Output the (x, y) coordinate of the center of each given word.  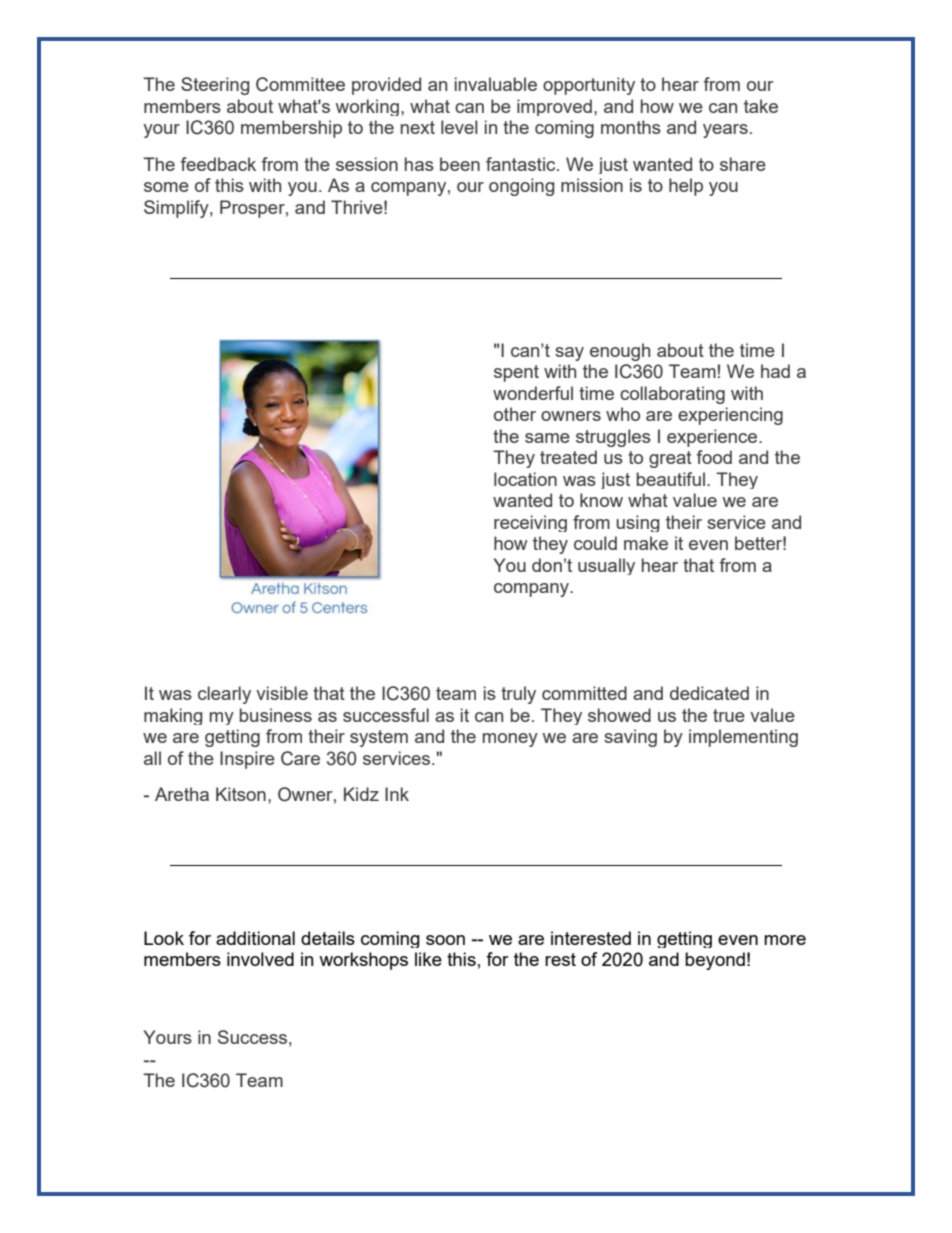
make (646, 543)
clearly (224, 695)
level (459, 127)
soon (445, 940)
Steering (215, 86)
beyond (715, 961)
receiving (530, 523)
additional (255, 938)
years (725, 131)
